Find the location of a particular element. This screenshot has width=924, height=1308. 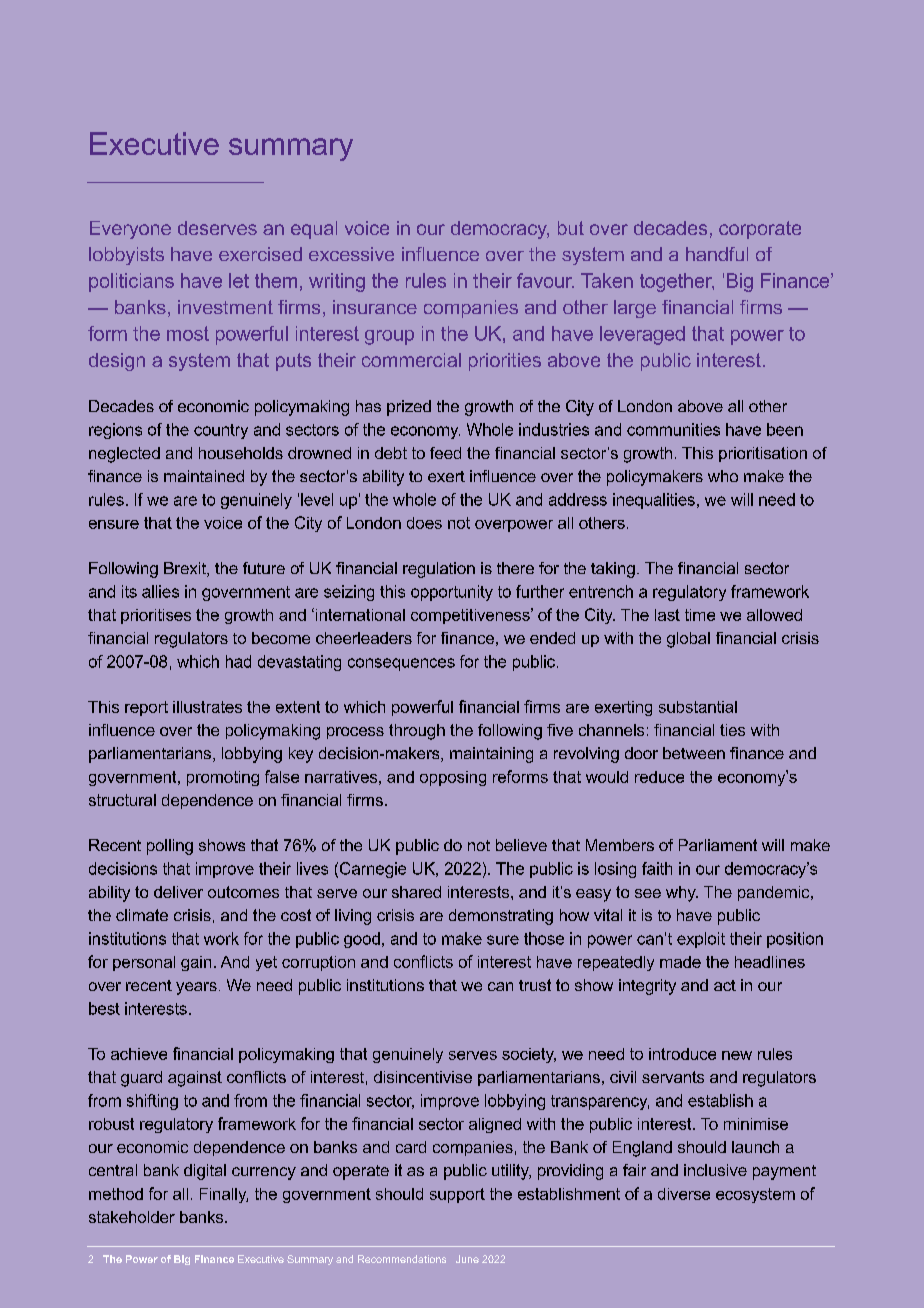

diverse is located at coordinates (684, 1194).
